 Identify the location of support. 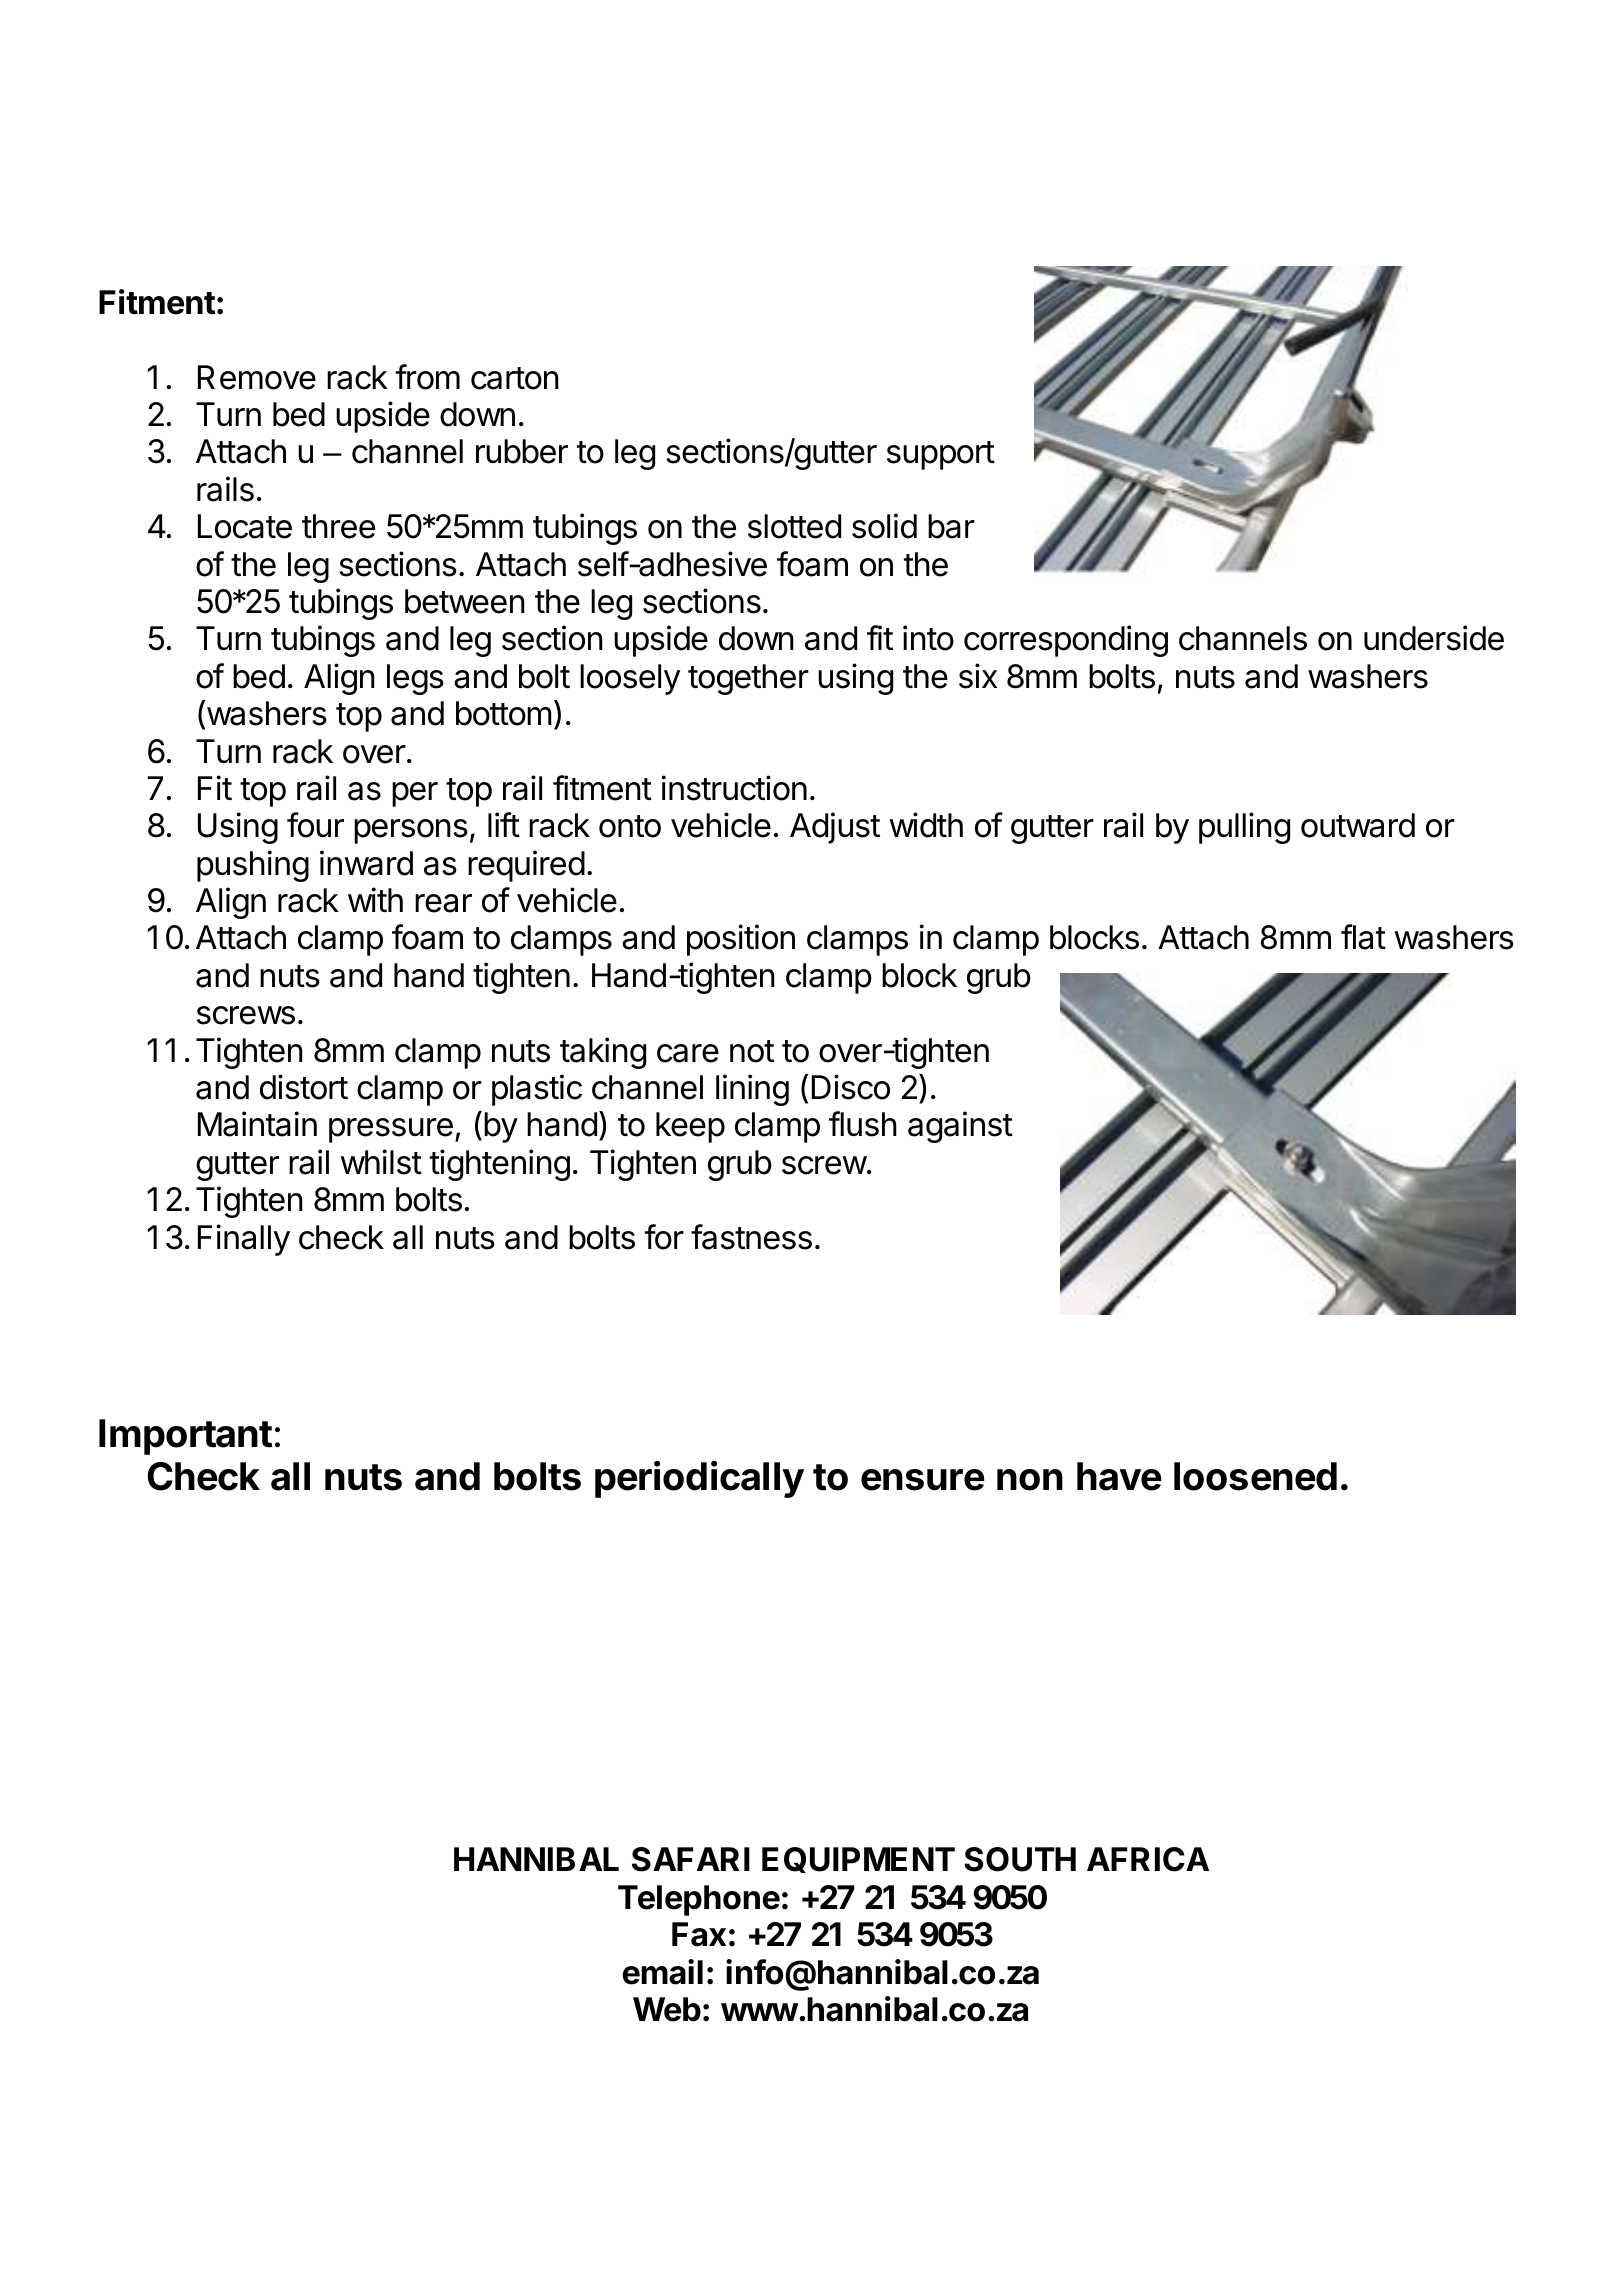
(941, 455).
